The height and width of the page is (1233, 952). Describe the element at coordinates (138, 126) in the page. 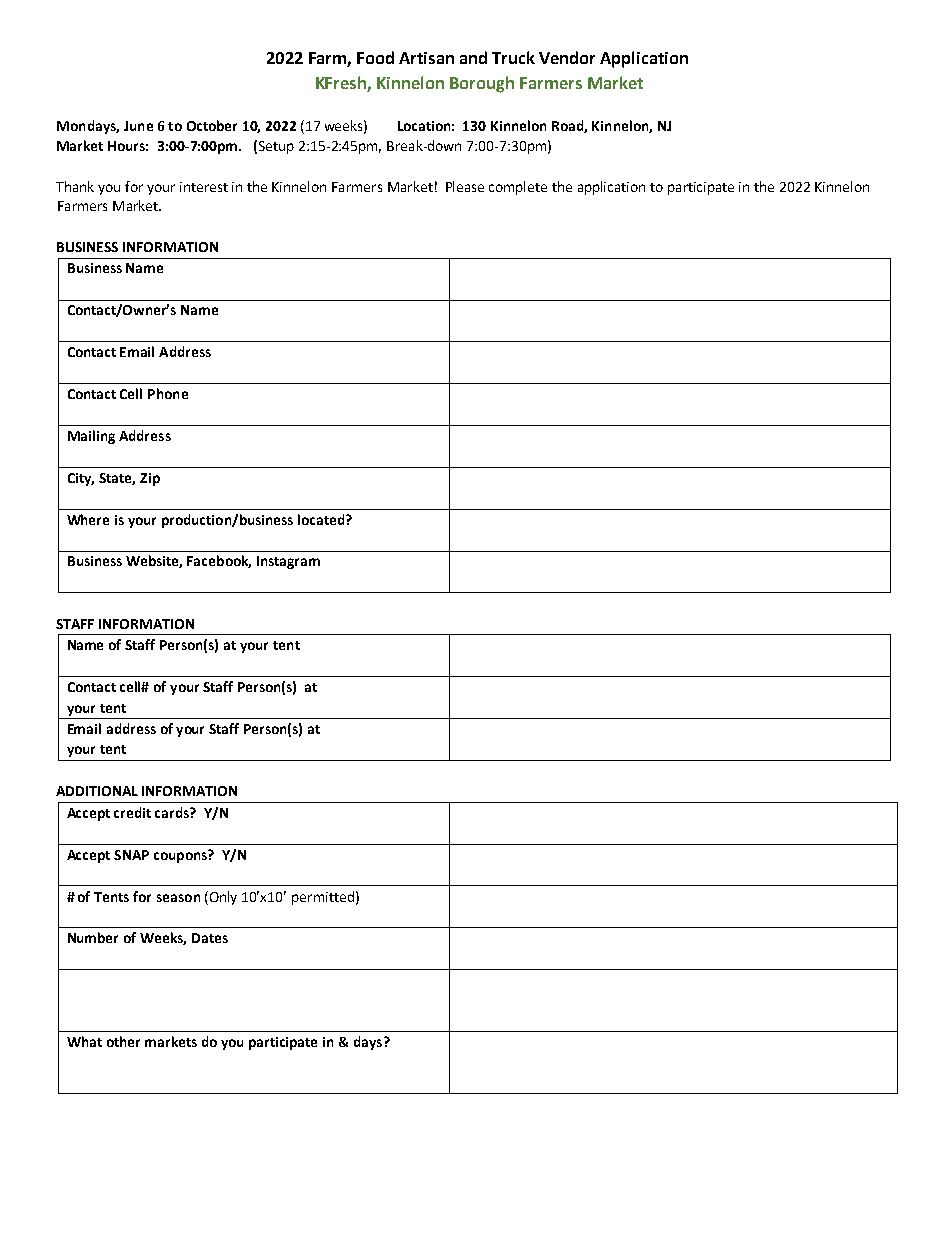

I see `June` at that location.
